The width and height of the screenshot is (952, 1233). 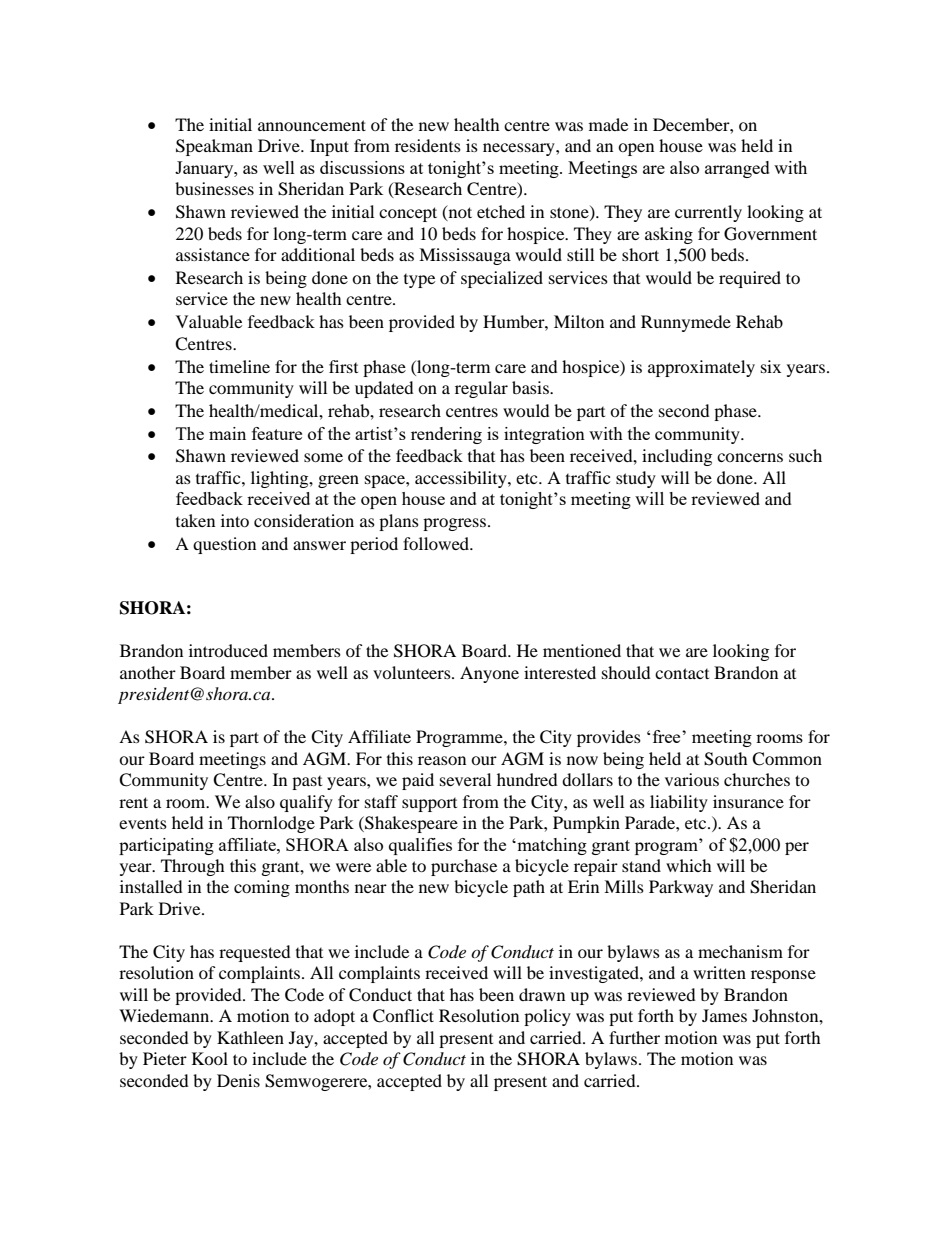 I want to click on followed, so click(x=437, y=543).
